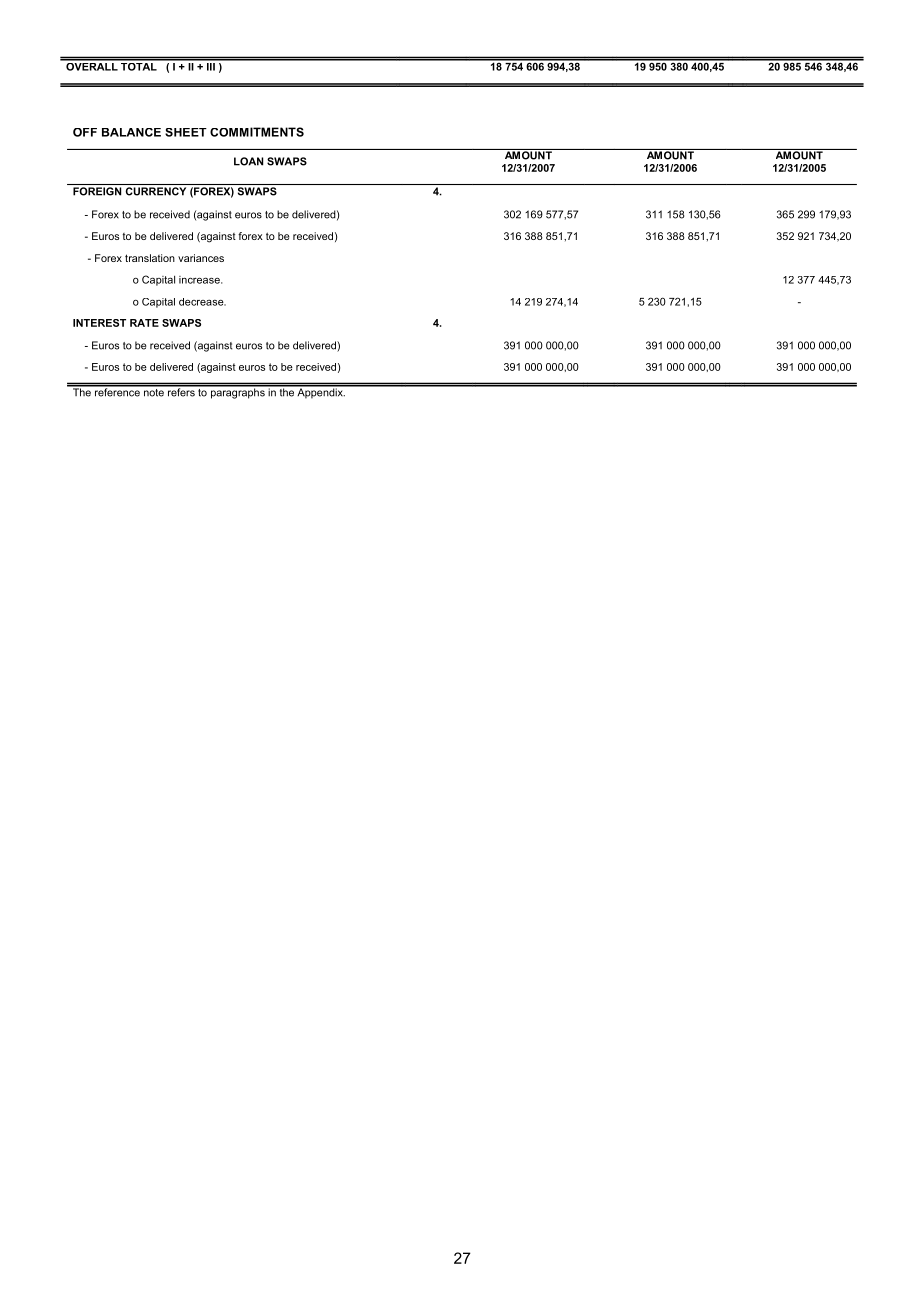 The image size is (924, 1307). What do you see at coordinates (92, 65) in the document?
I see `OVERALL` at bounding box center [92, 65].
